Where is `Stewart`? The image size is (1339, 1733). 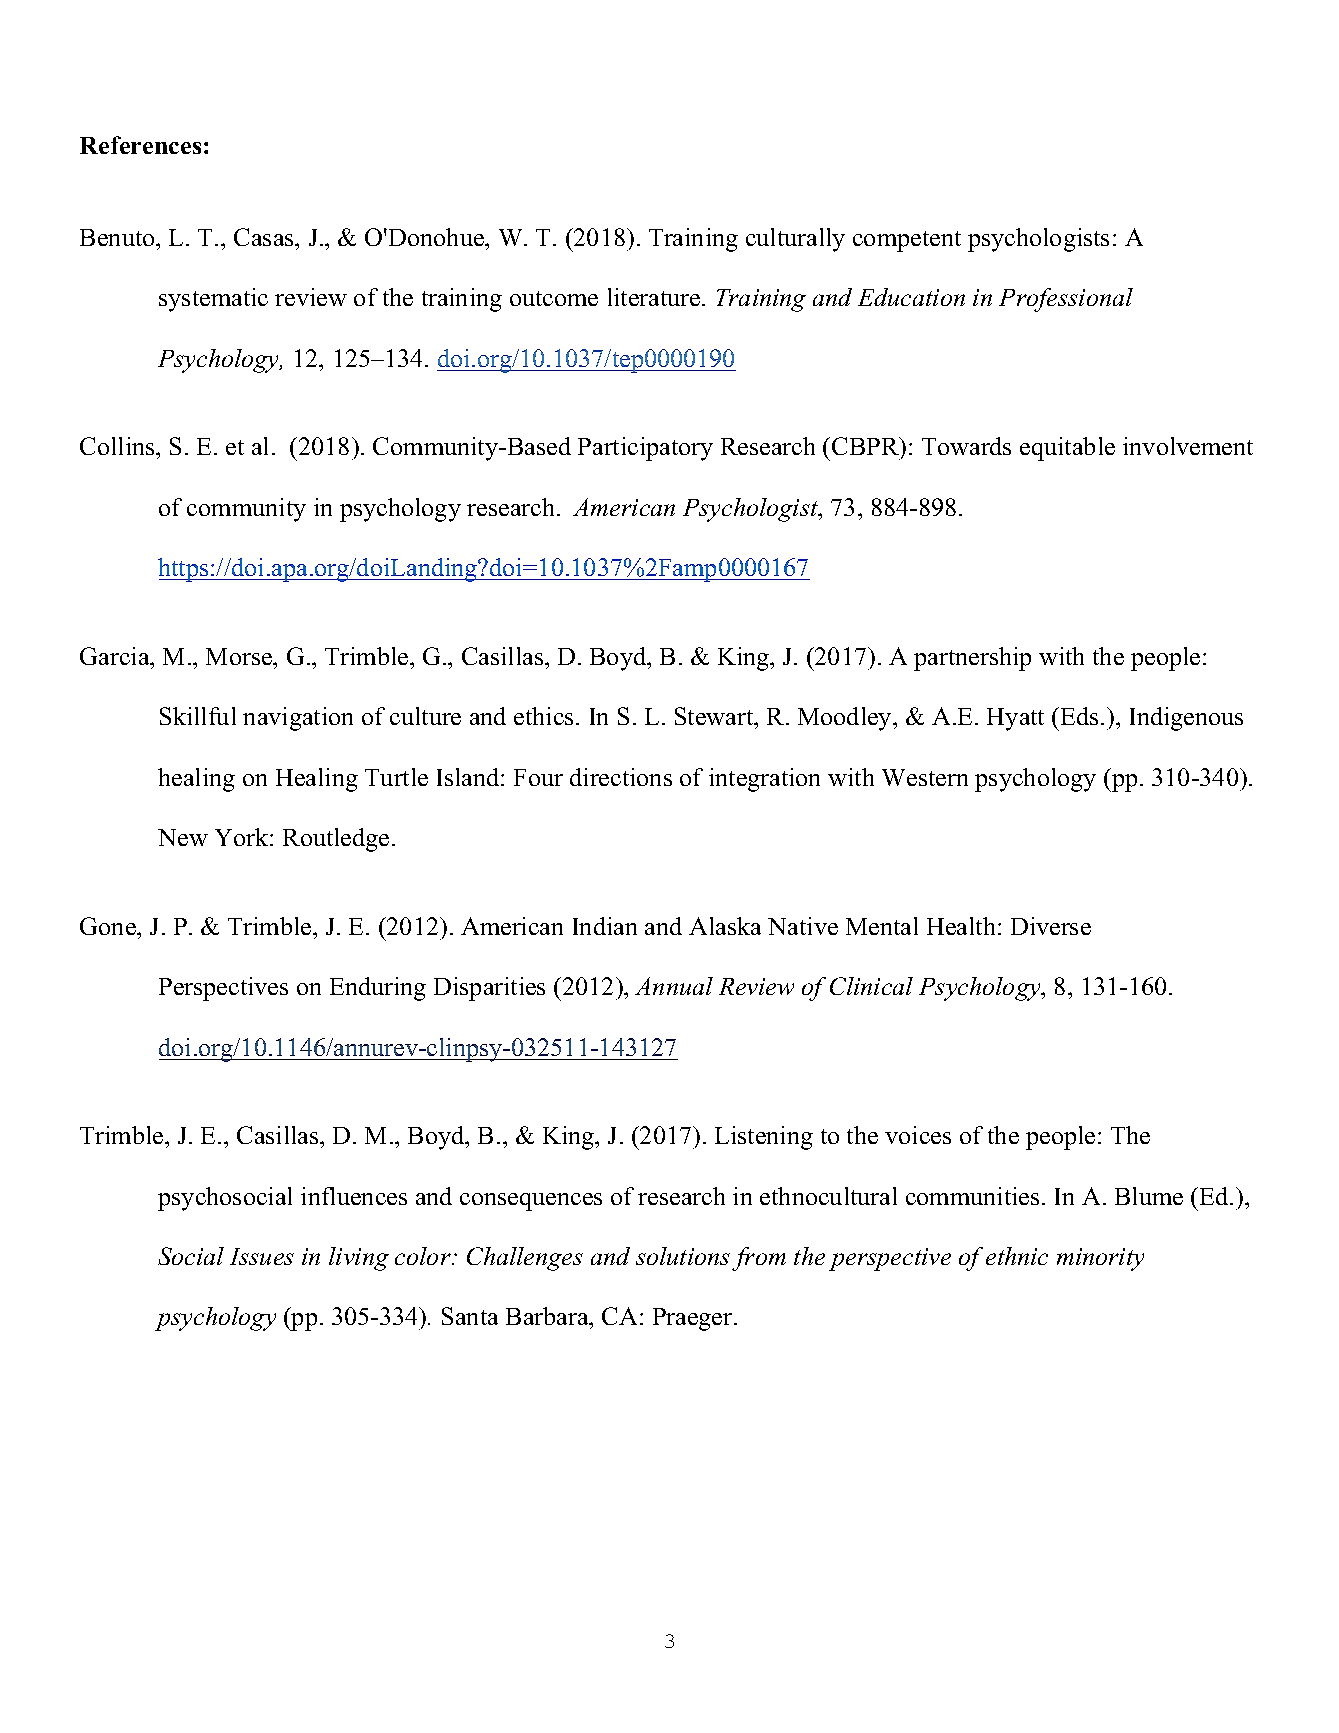
Stewart is located at coordinates (715, 718).
